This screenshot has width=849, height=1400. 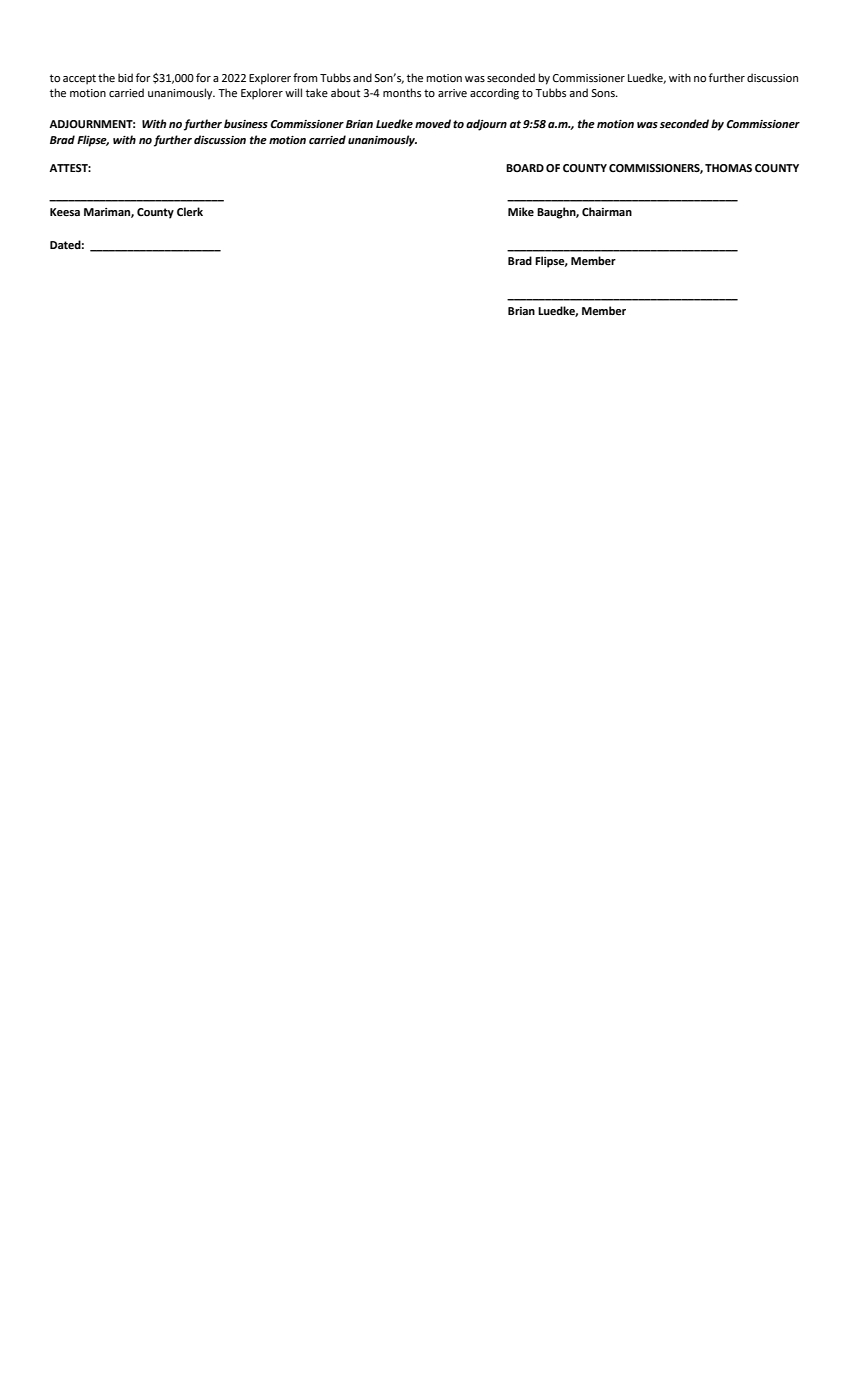 I want to click on Mike, so click(x=521, y=211).
